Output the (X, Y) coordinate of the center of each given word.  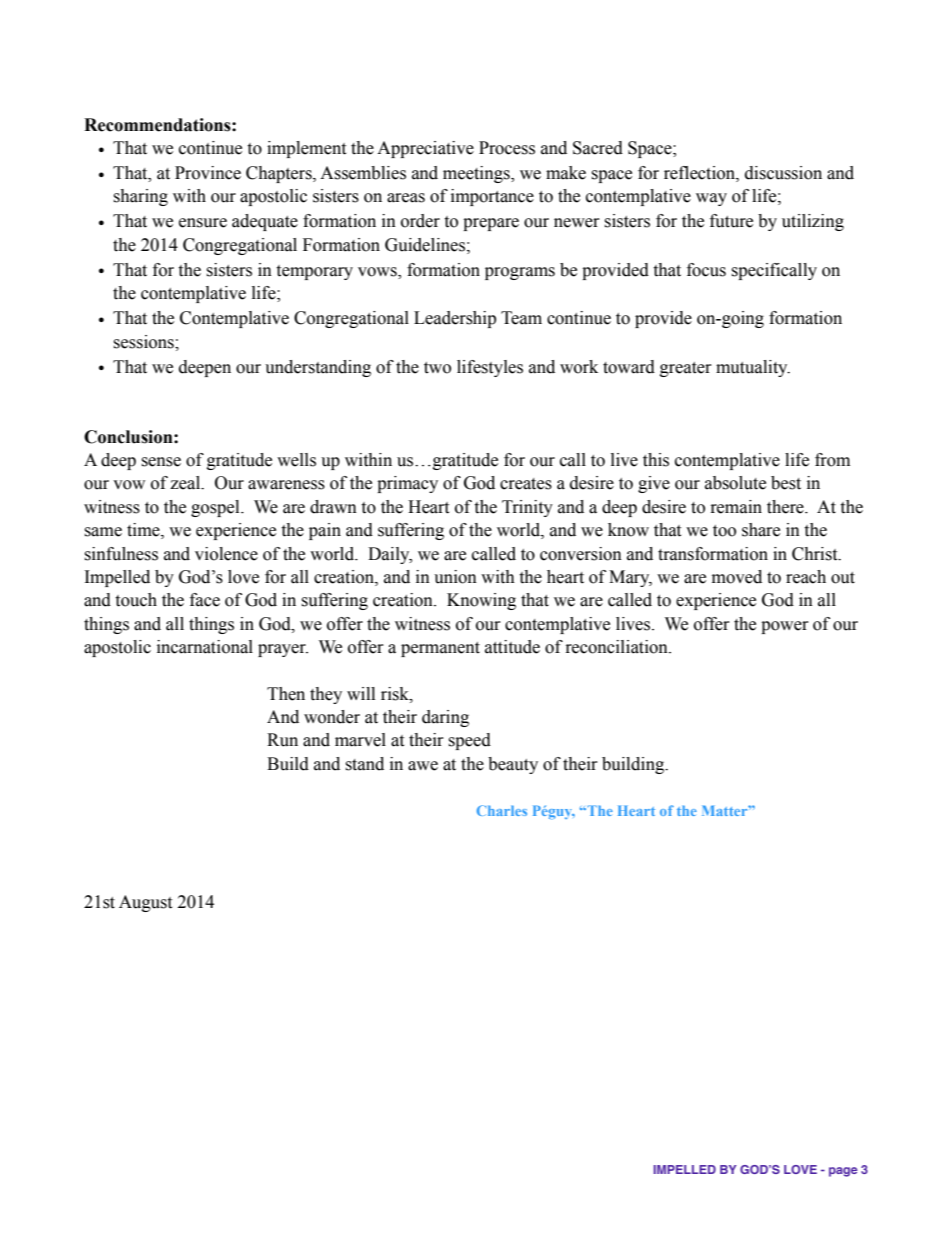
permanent (440, 649)
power (785, 627)
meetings (477, 174)
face (205, 600)
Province (208, 173)
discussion (783, 173)
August (145, 903)
